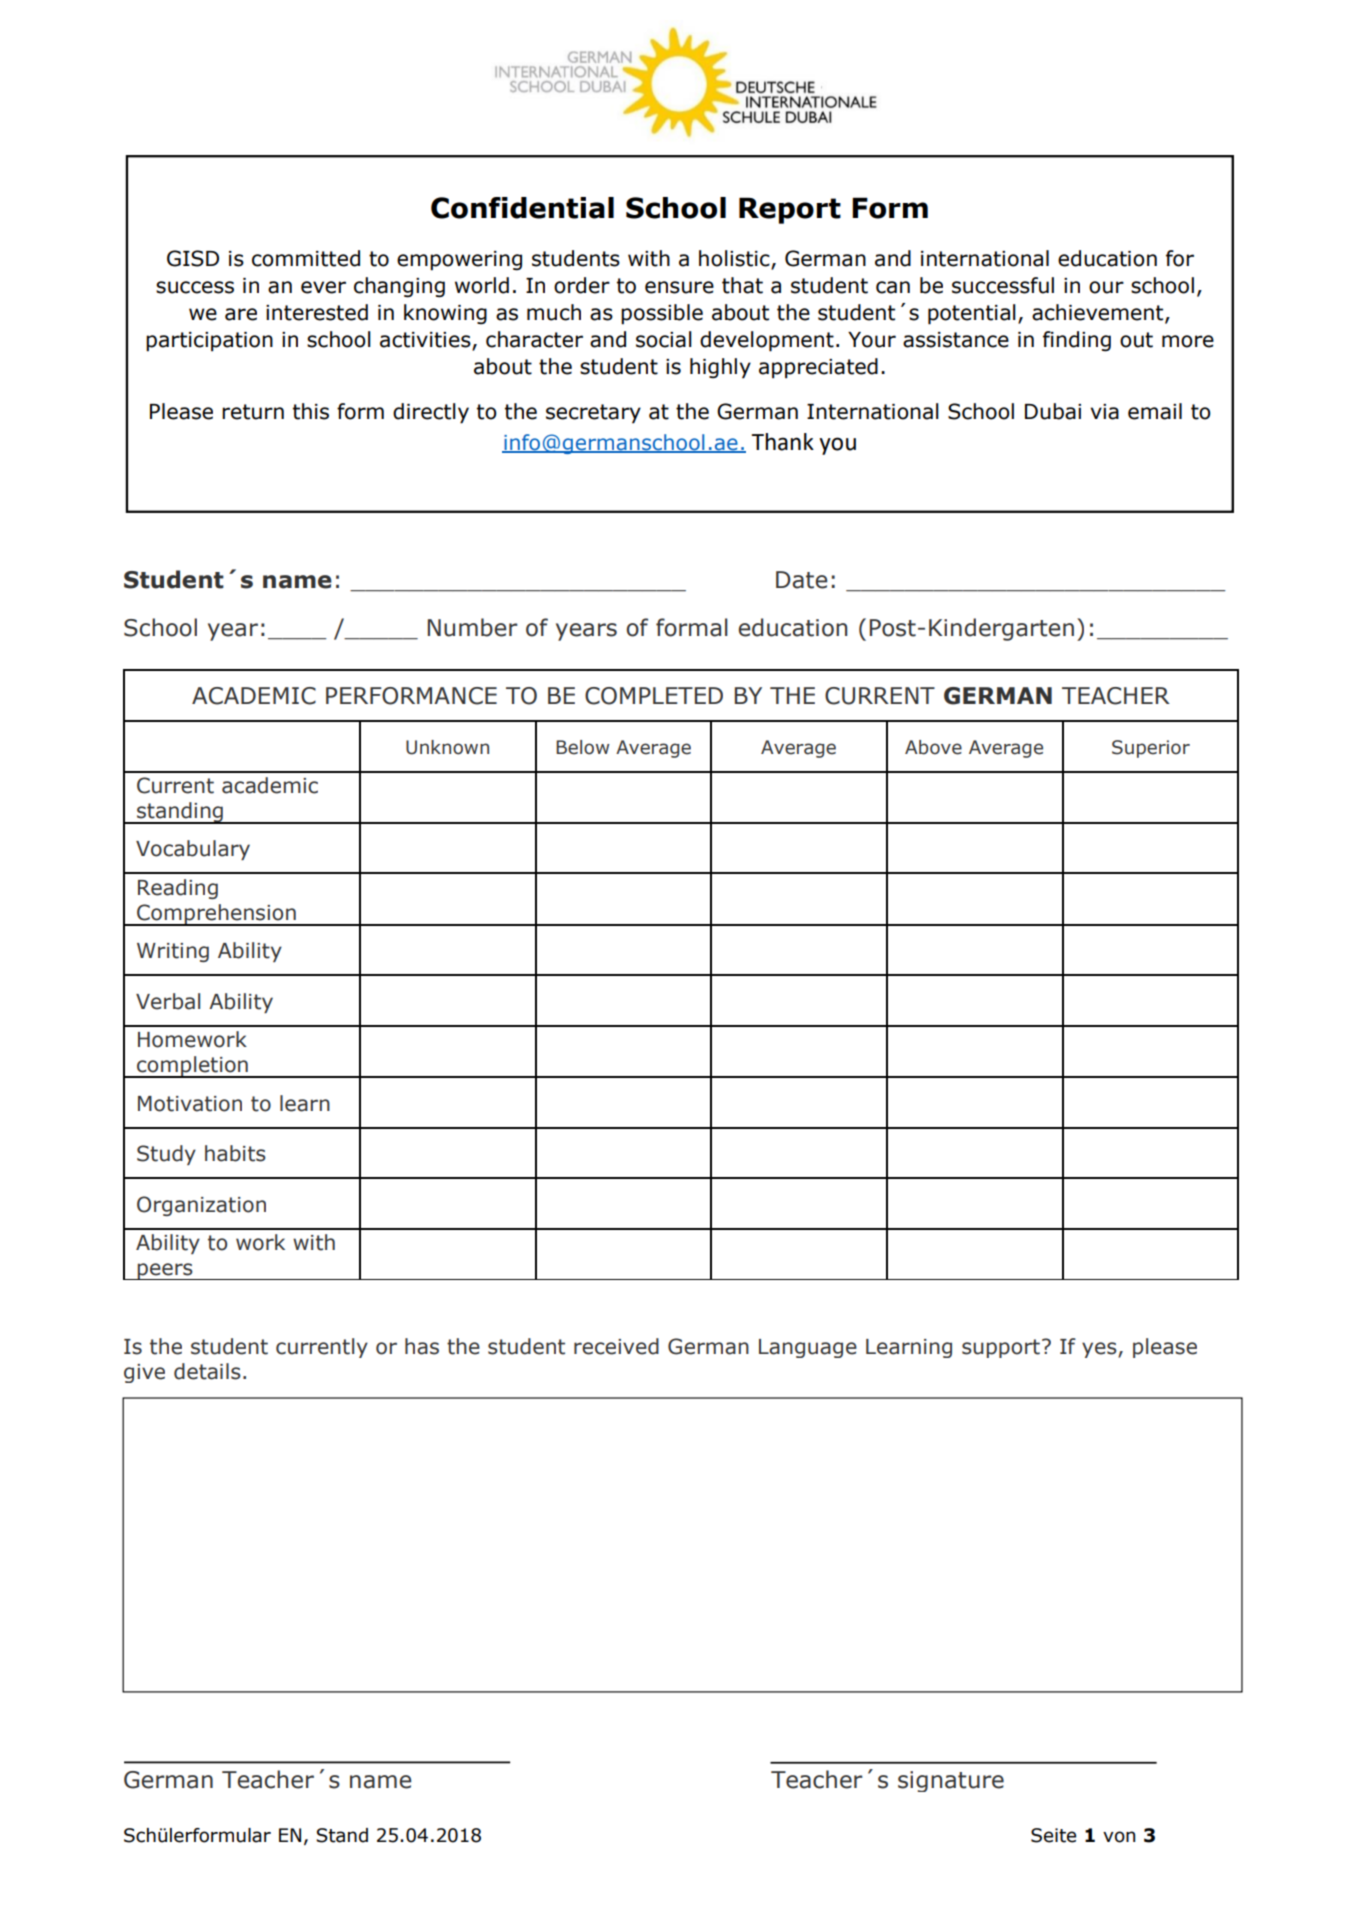  Describe the element at coordinates (679, 287) in the page. I see `ensure` at that location.
